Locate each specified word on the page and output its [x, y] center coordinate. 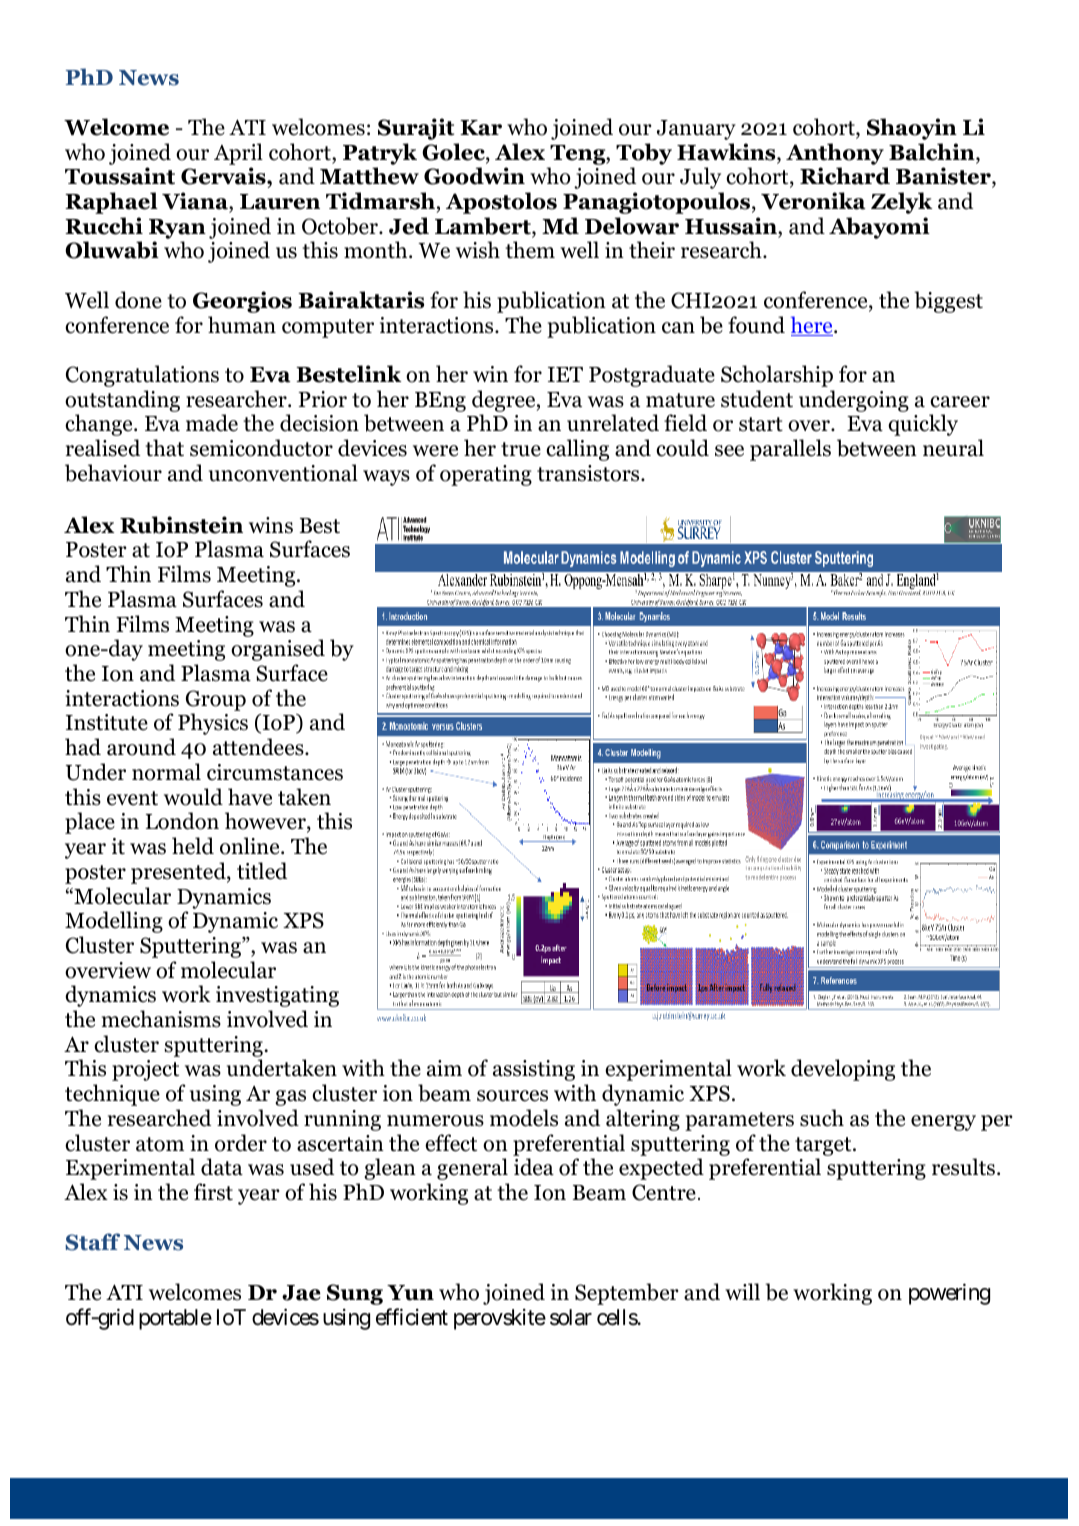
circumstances [275, 772]
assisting [534, 1070]
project [145, 1070]
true [521, 449]
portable [175, 1319]
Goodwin [474, 176]
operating [486, 475]
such [822, 1118]
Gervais [224, 177]
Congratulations [142, 376]
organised [278, 650]
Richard [845, 176]
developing [843, 1070]
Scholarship [777, 376]
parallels [790, 450]
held [193, 846]
